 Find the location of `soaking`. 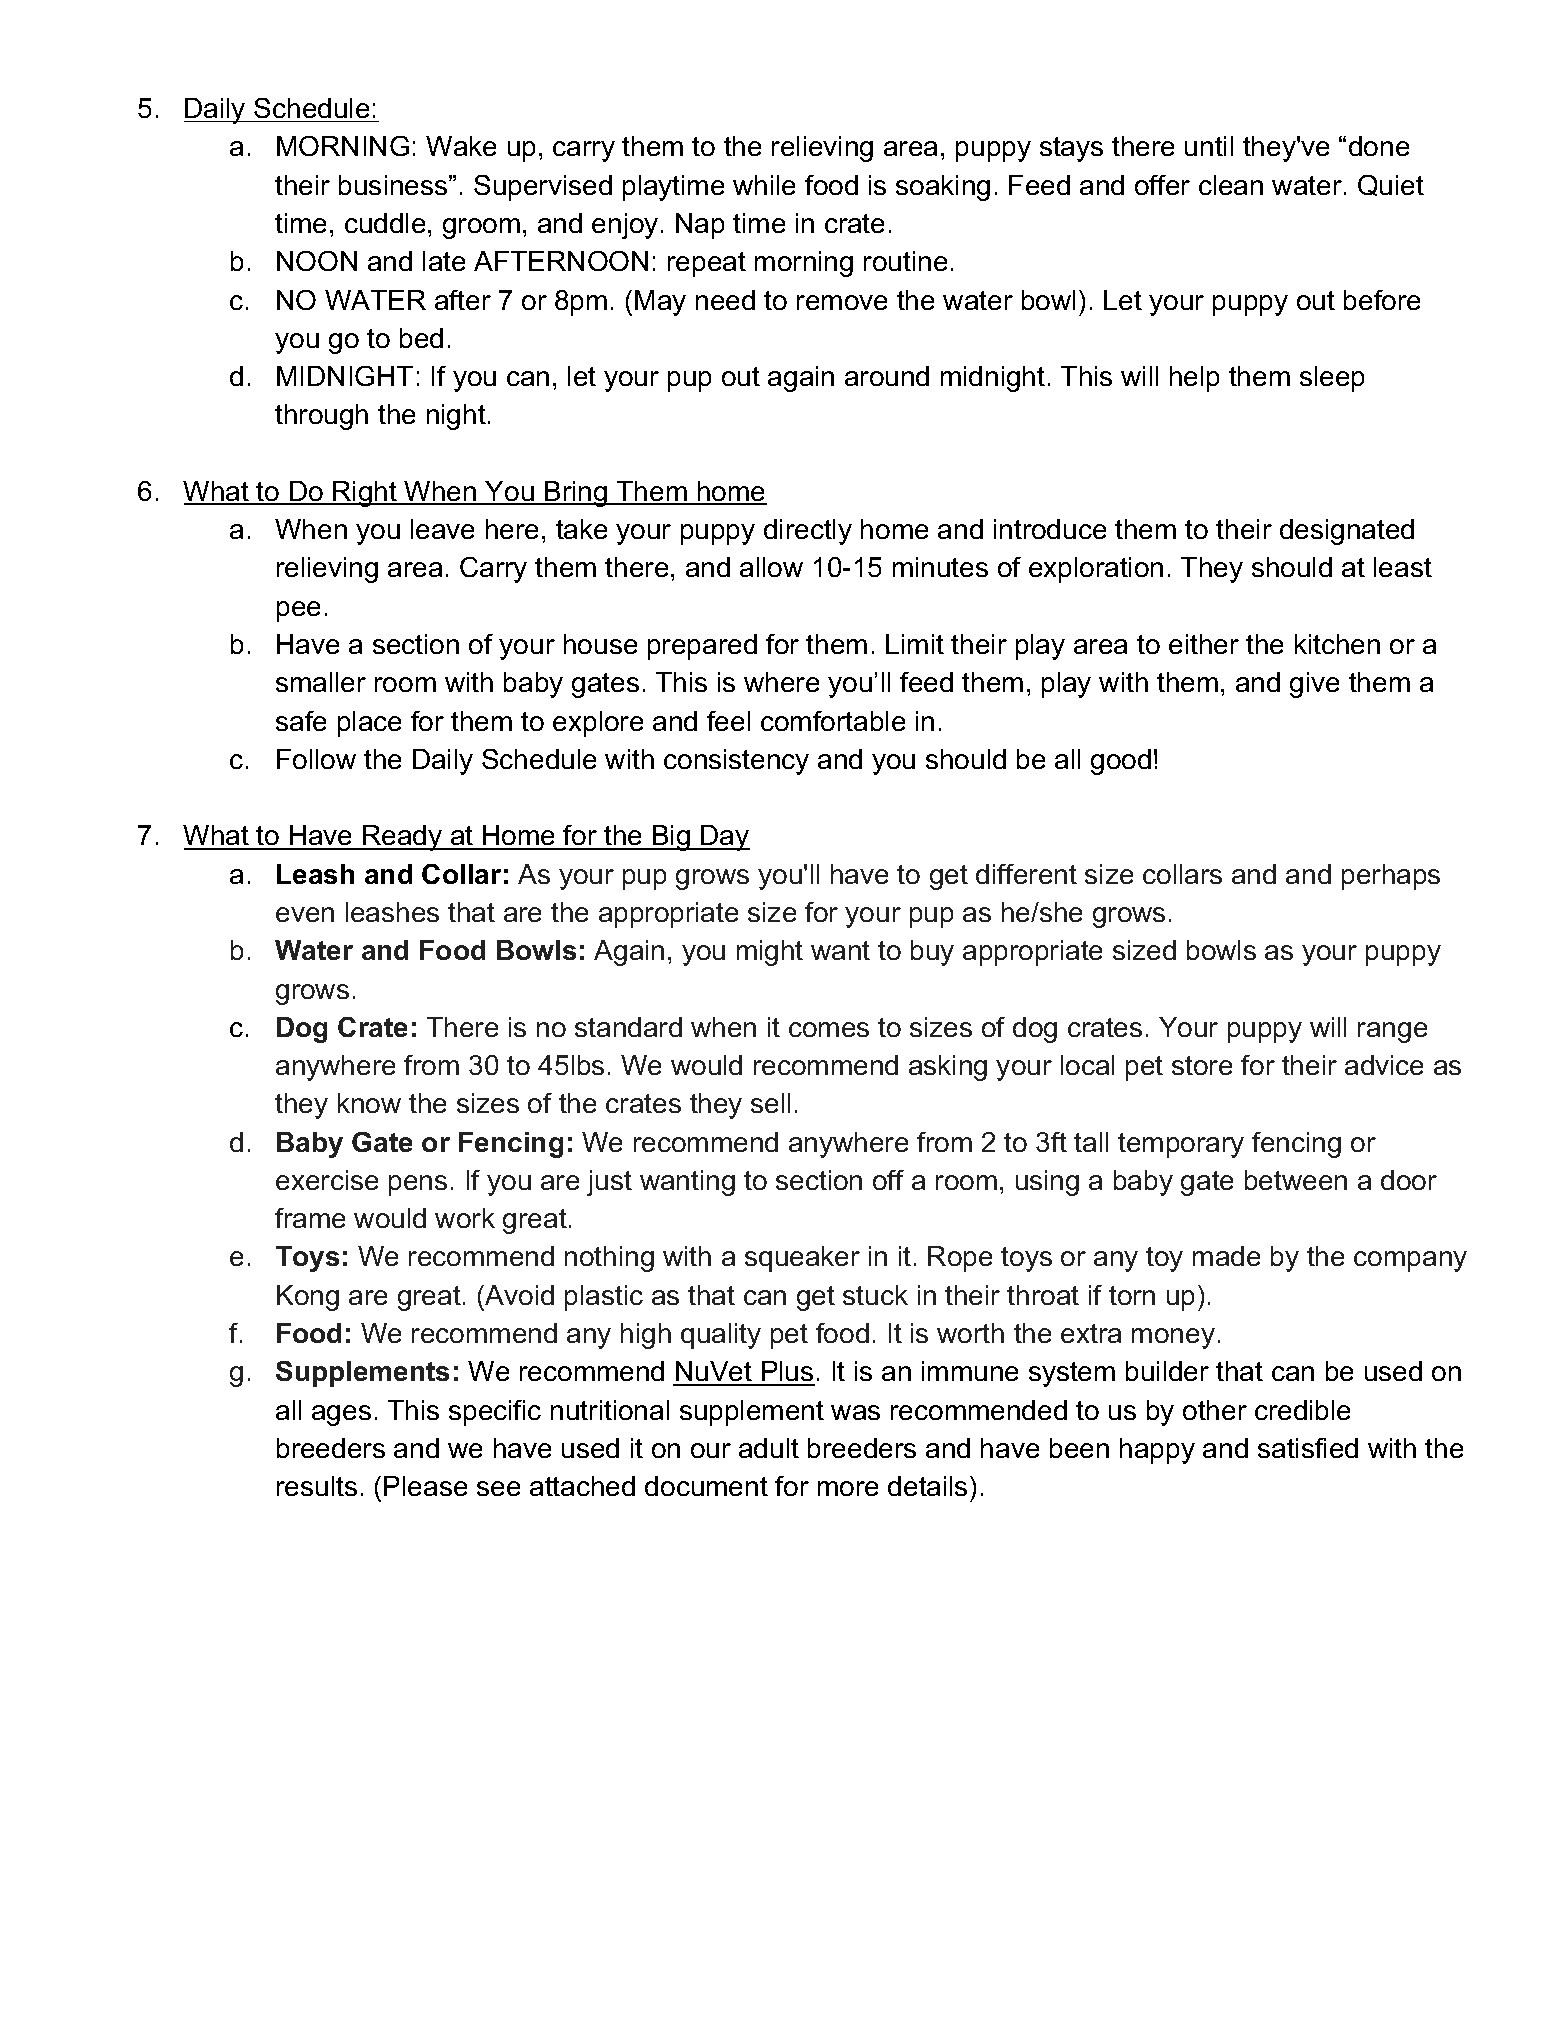

soaking is located at coordinates (943, 188).
